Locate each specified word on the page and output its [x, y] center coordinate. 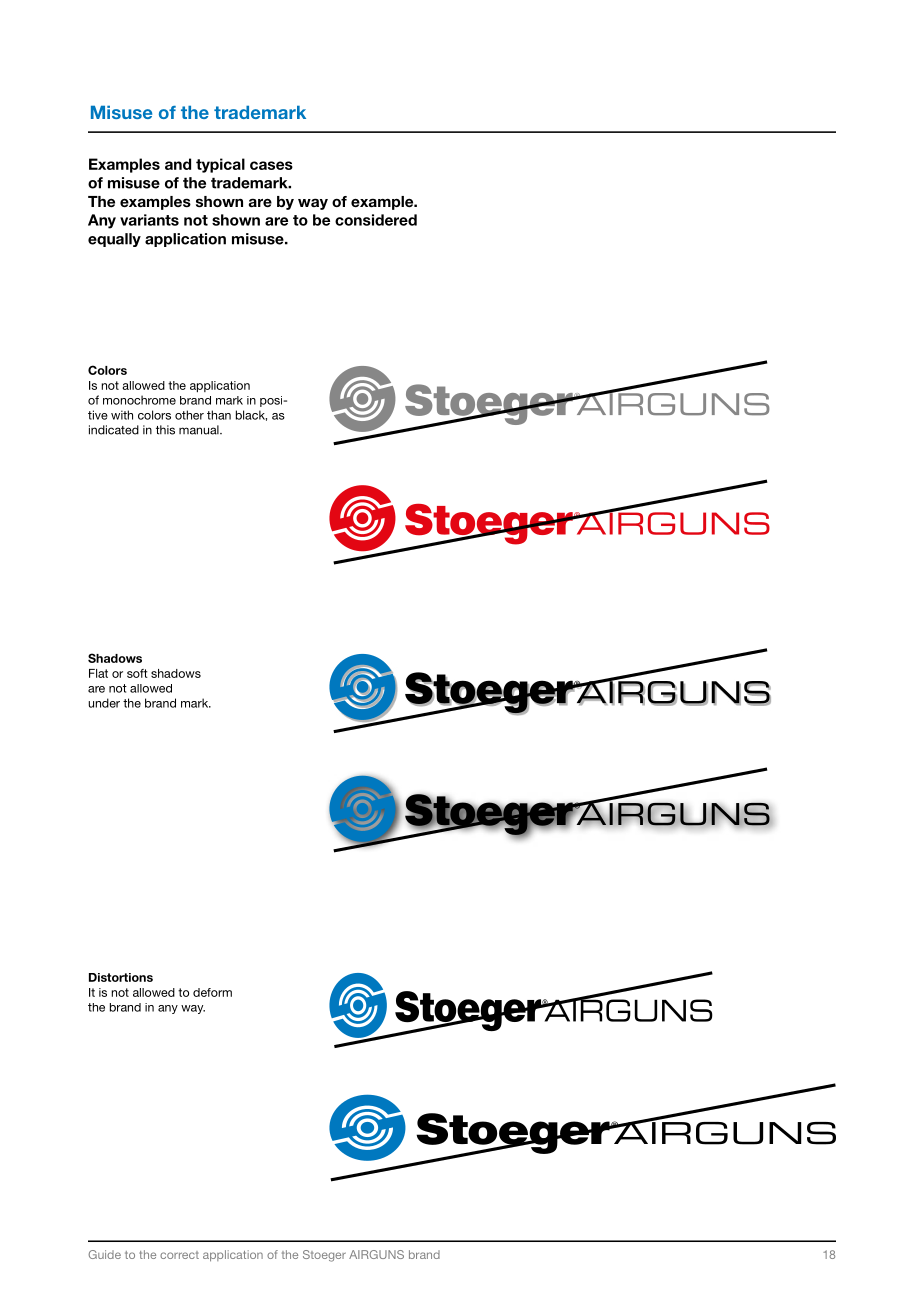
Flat [98, 673]
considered [376, 220]
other [189, 415]
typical [220, 165]
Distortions [121, 977]
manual [200, 430]
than [219, 415]
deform [212, 992]
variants [149, 220]
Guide [104, 1254]
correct [179, 1255]
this [165, 430]
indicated [114, 430]
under [104, 703]
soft [137, 673]
